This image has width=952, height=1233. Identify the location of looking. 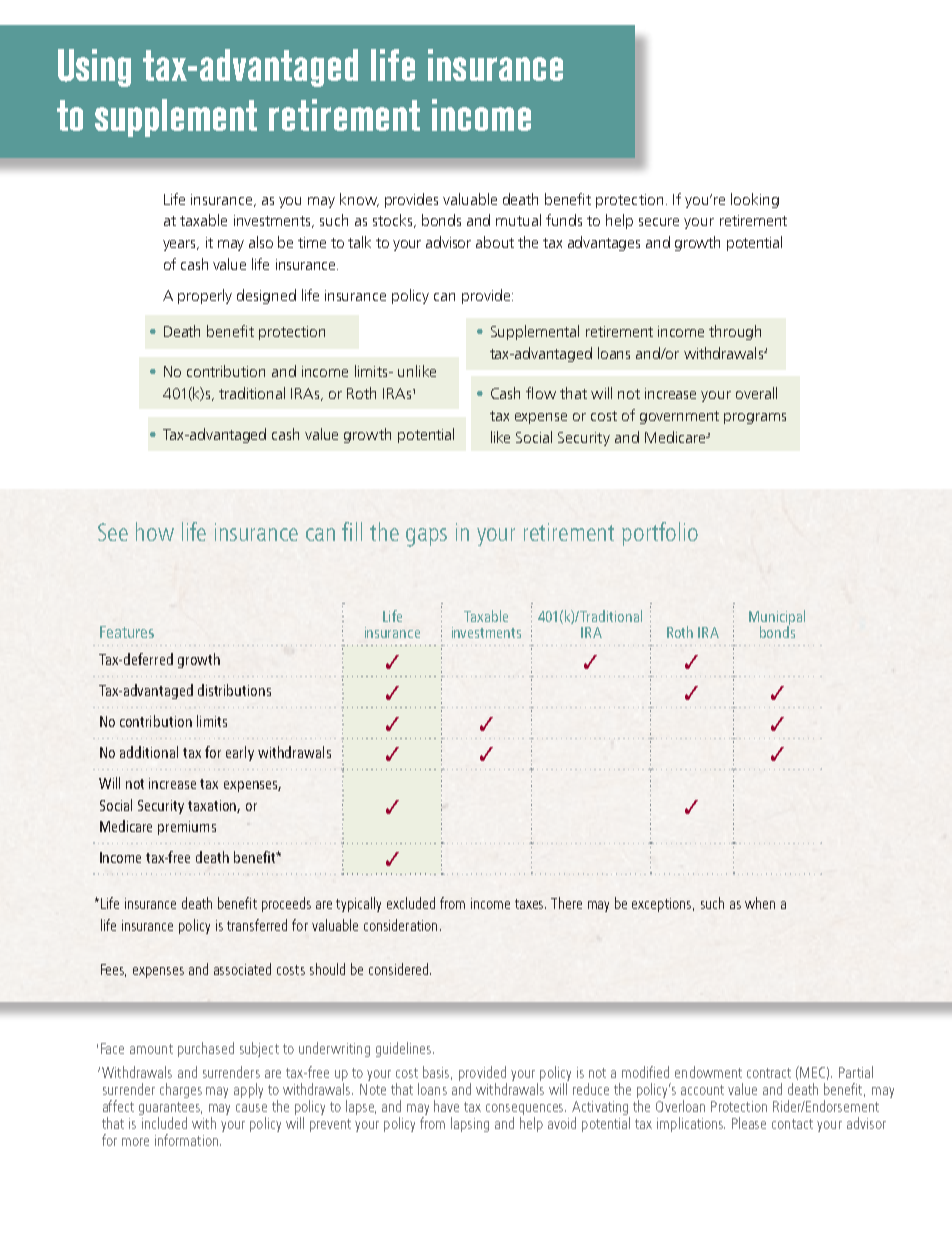
(755, 200).
